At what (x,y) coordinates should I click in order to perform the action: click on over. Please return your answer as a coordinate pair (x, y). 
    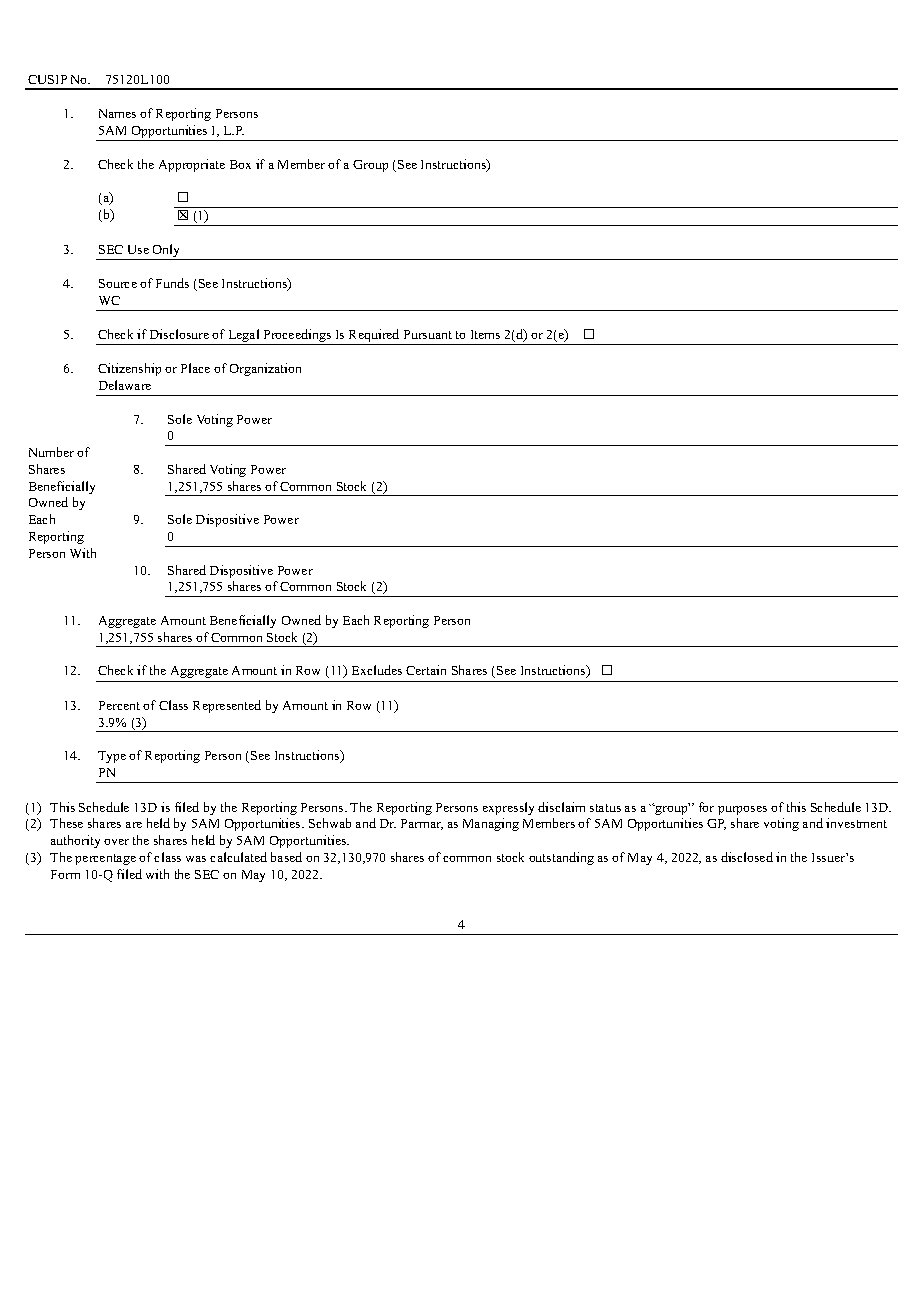
    Looking at the image, I should click on (116, 842).
